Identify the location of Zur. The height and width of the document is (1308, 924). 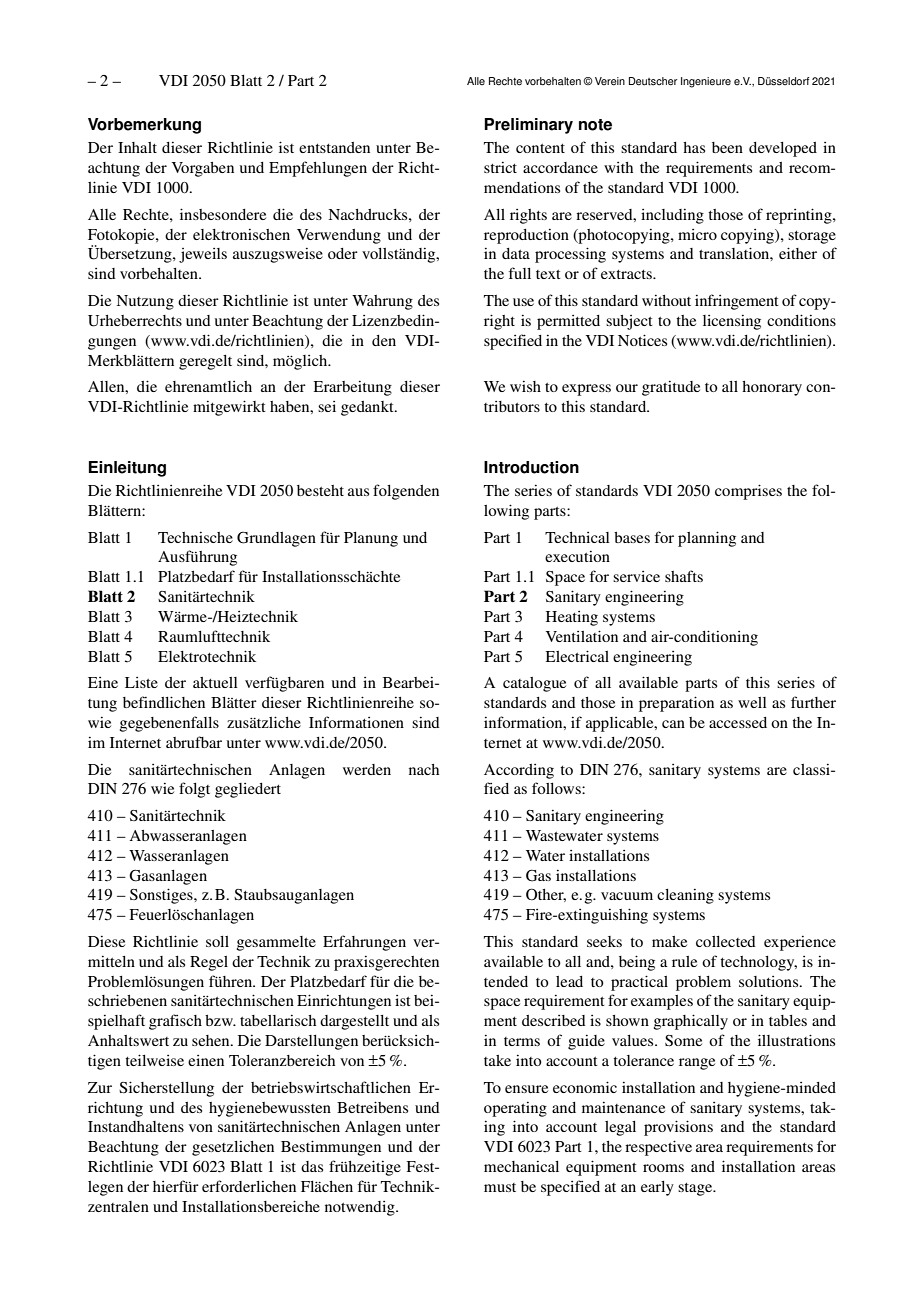
(100, 1087).
